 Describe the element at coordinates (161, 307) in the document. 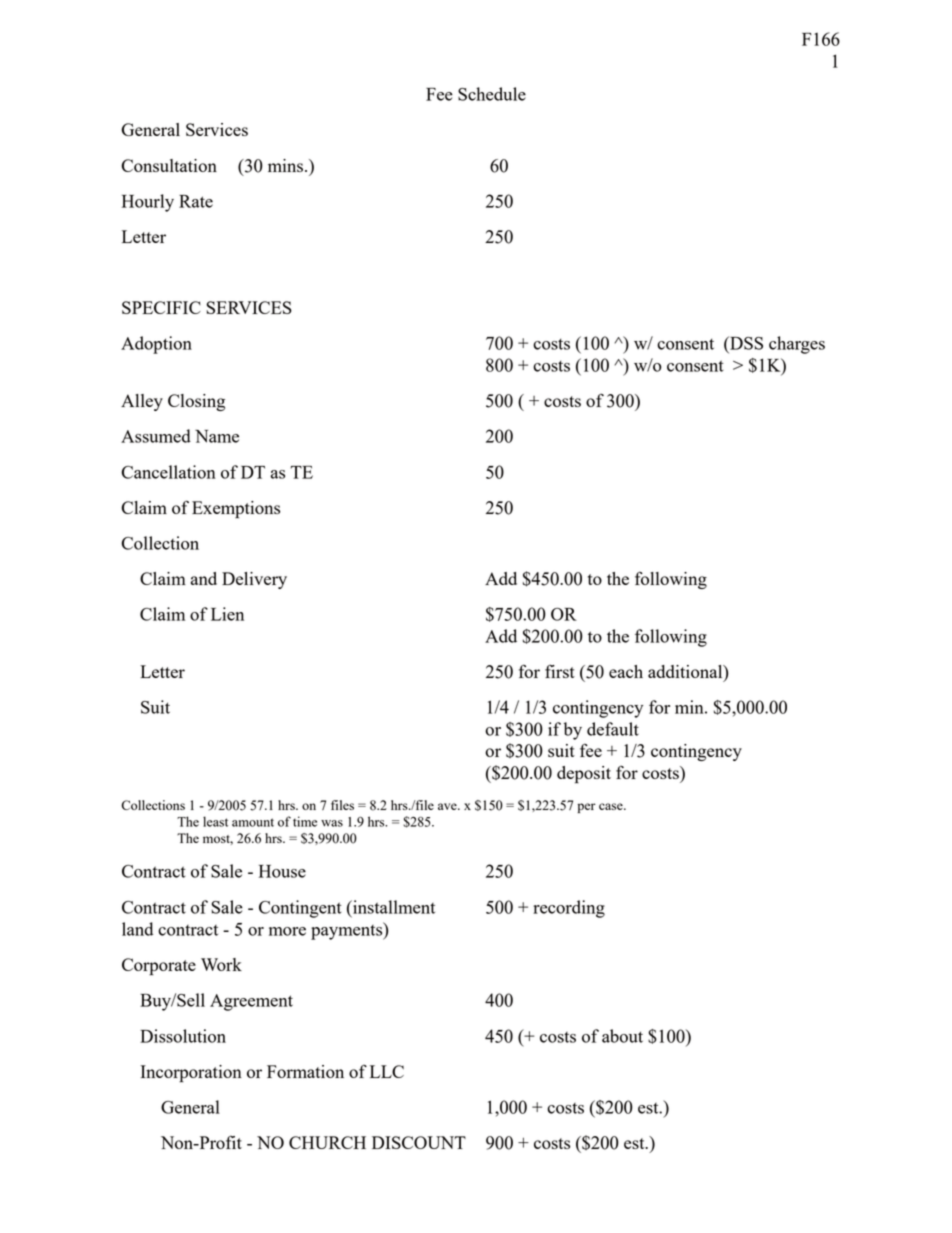

I see `SPECIFIC` at that location.
